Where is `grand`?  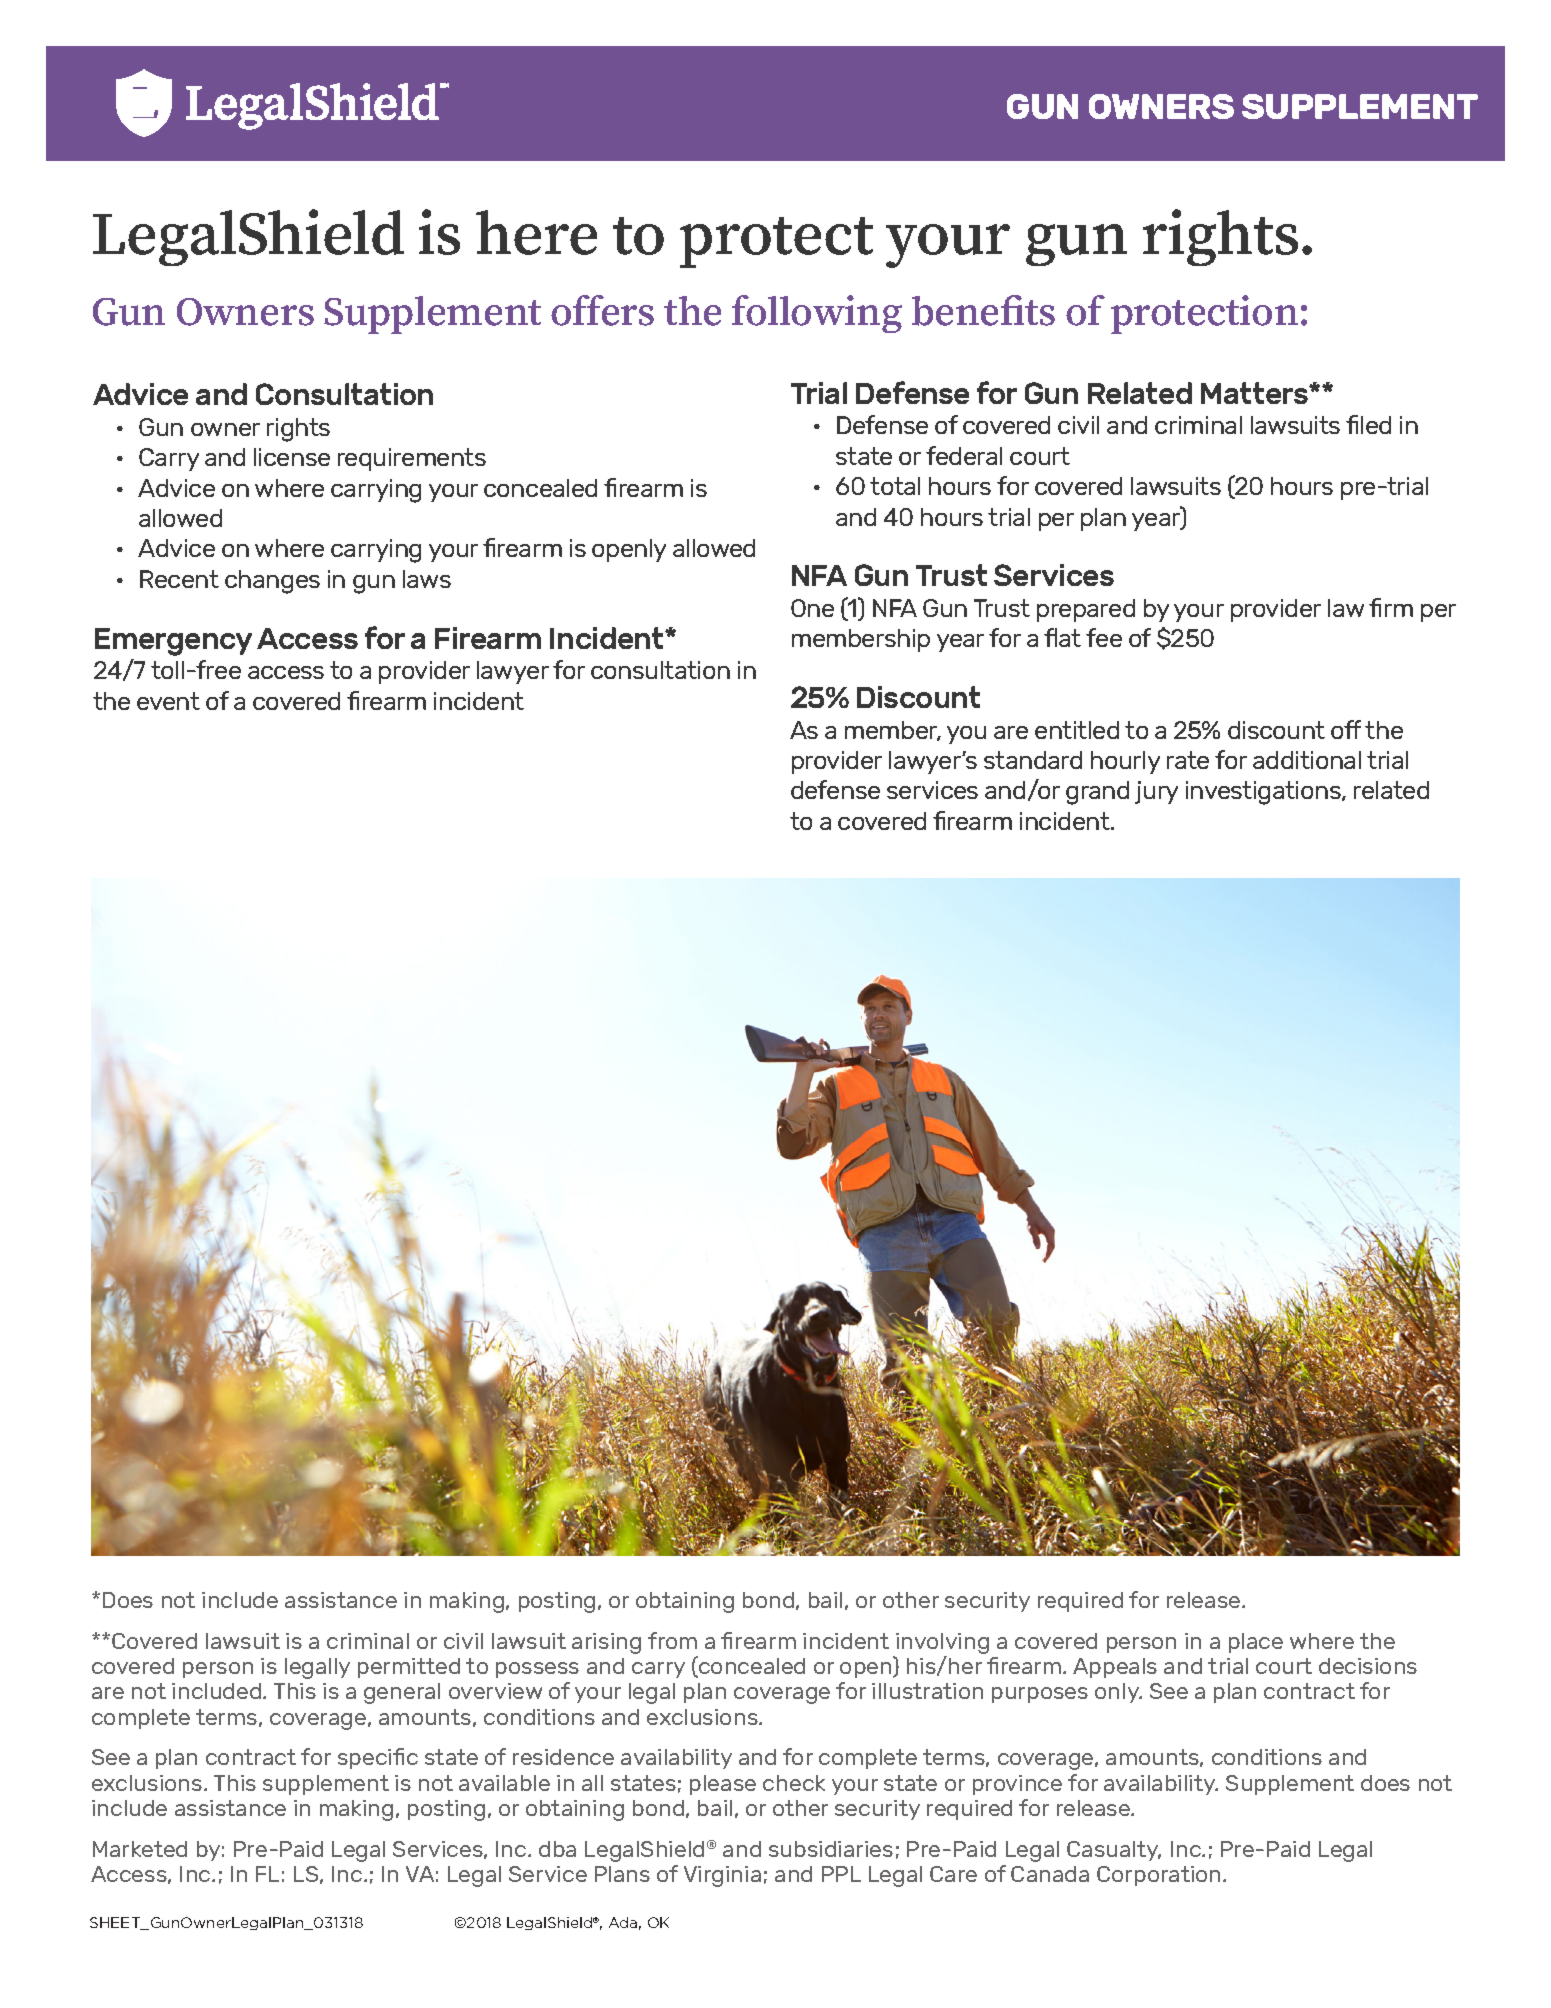
grand is located at coordinates (1097, 793).
